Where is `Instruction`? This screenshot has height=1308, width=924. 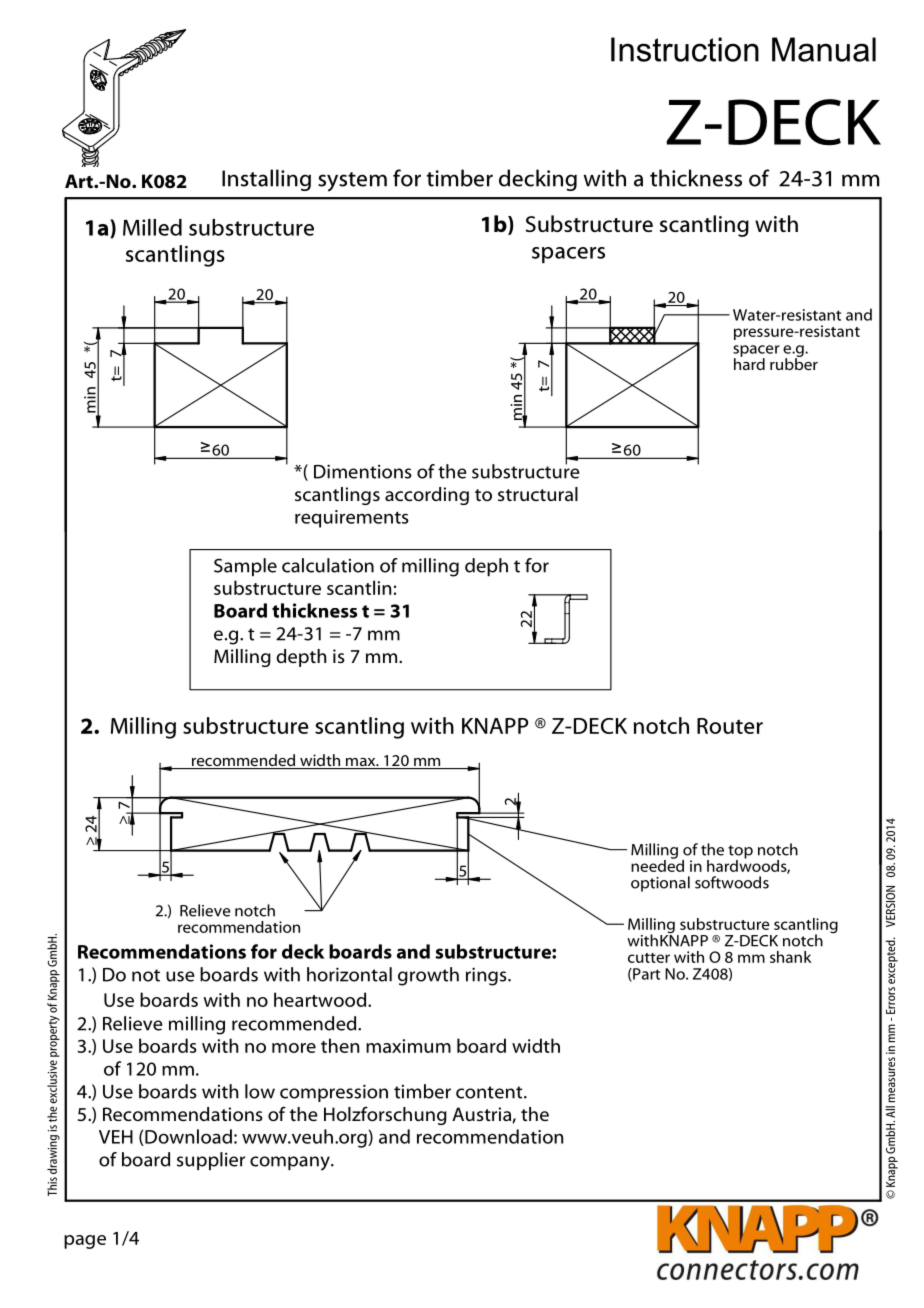
Instruction is located at coordinates (685, 49).
